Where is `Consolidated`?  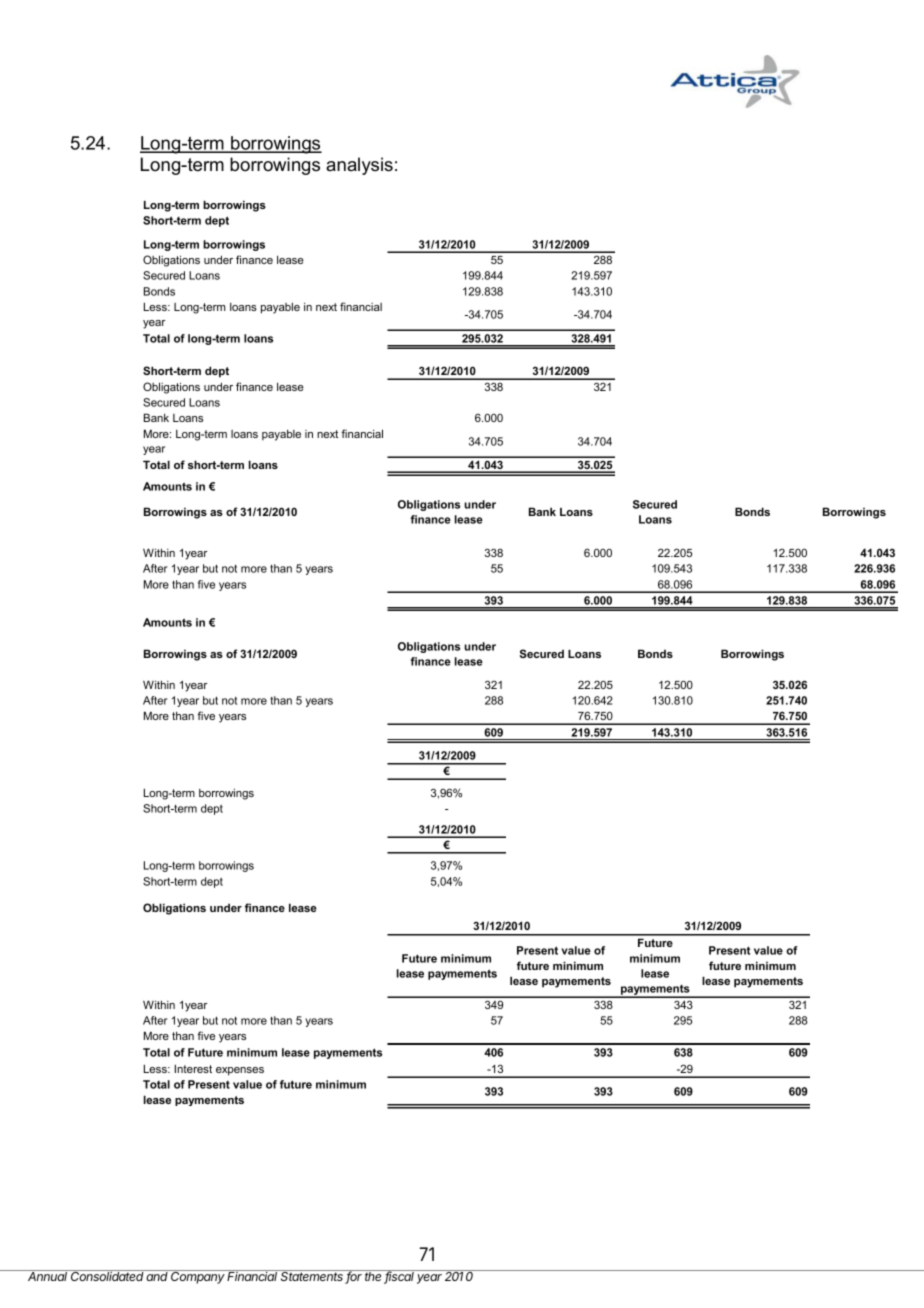
Consolidated is located at coordinates (107, 1275).
